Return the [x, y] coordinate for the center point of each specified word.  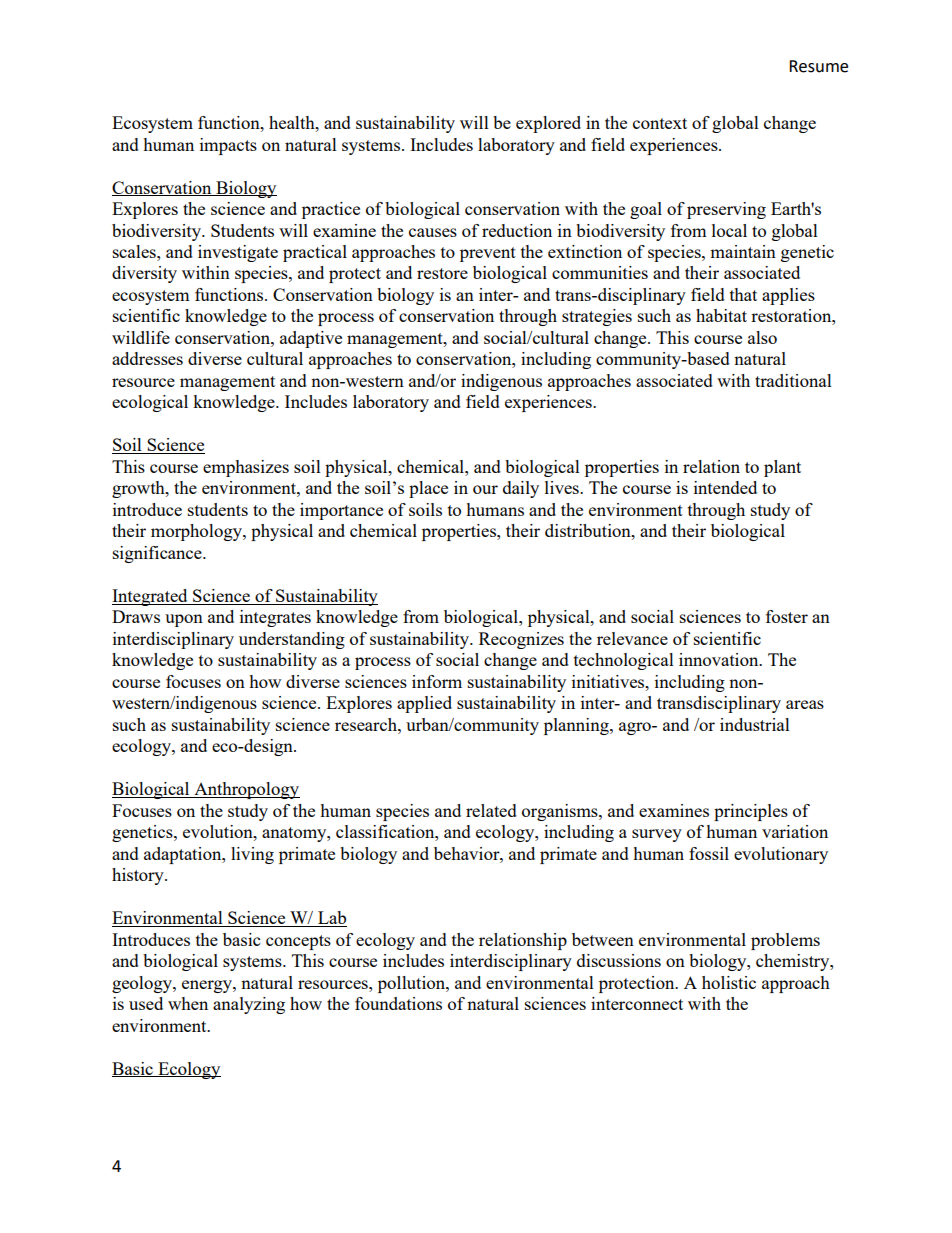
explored [548, 124]
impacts [228, 146]
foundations [398, 1003]
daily [521, 489]
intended [725, 487]
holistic [729, 982]
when [188, 1003]
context [660, 123]
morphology [197, 532]
